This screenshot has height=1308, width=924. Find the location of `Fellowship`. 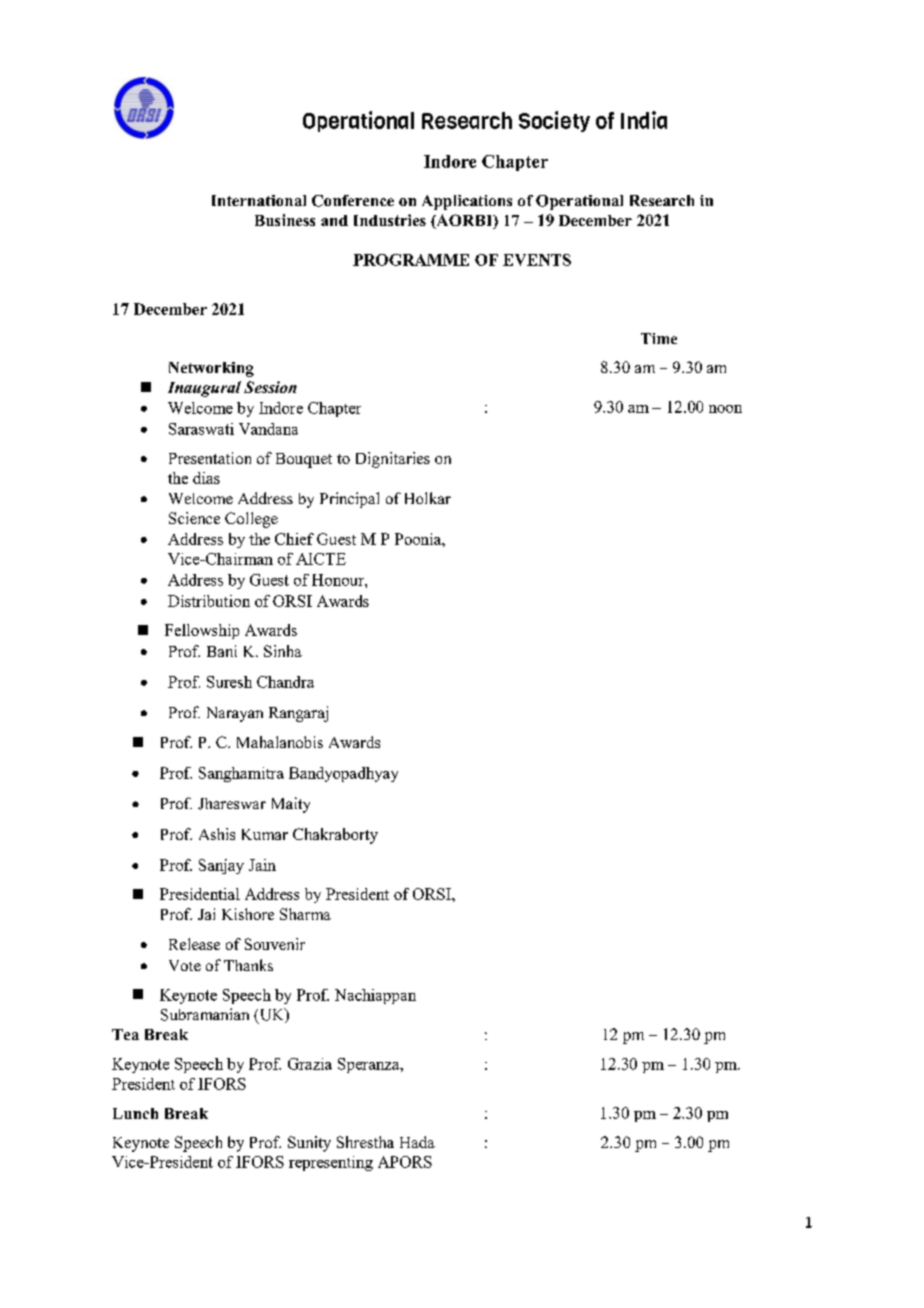

Fellowship is located at coordinates (202, 631).
